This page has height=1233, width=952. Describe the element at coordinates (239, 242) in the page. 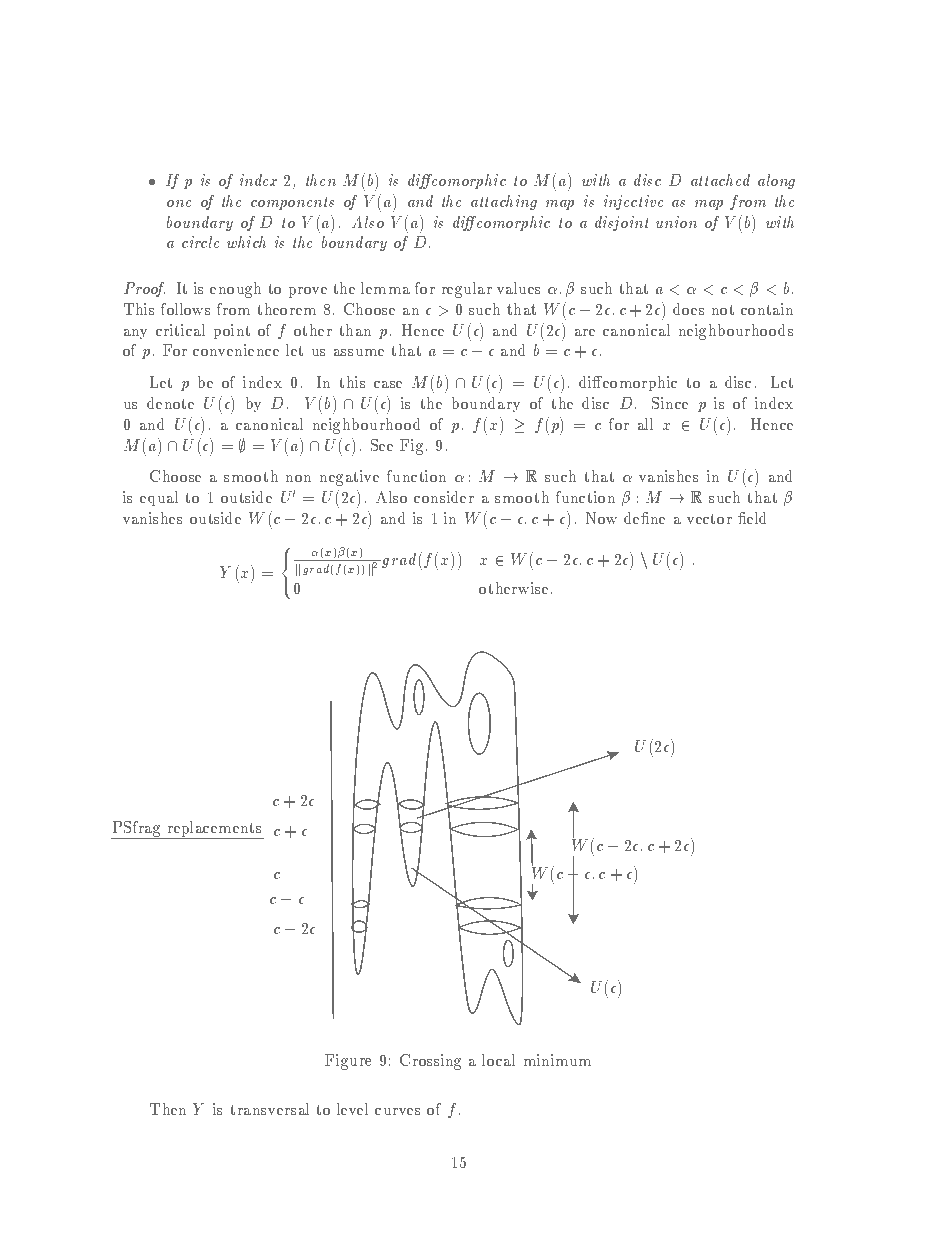

I see `whi` at that location.
